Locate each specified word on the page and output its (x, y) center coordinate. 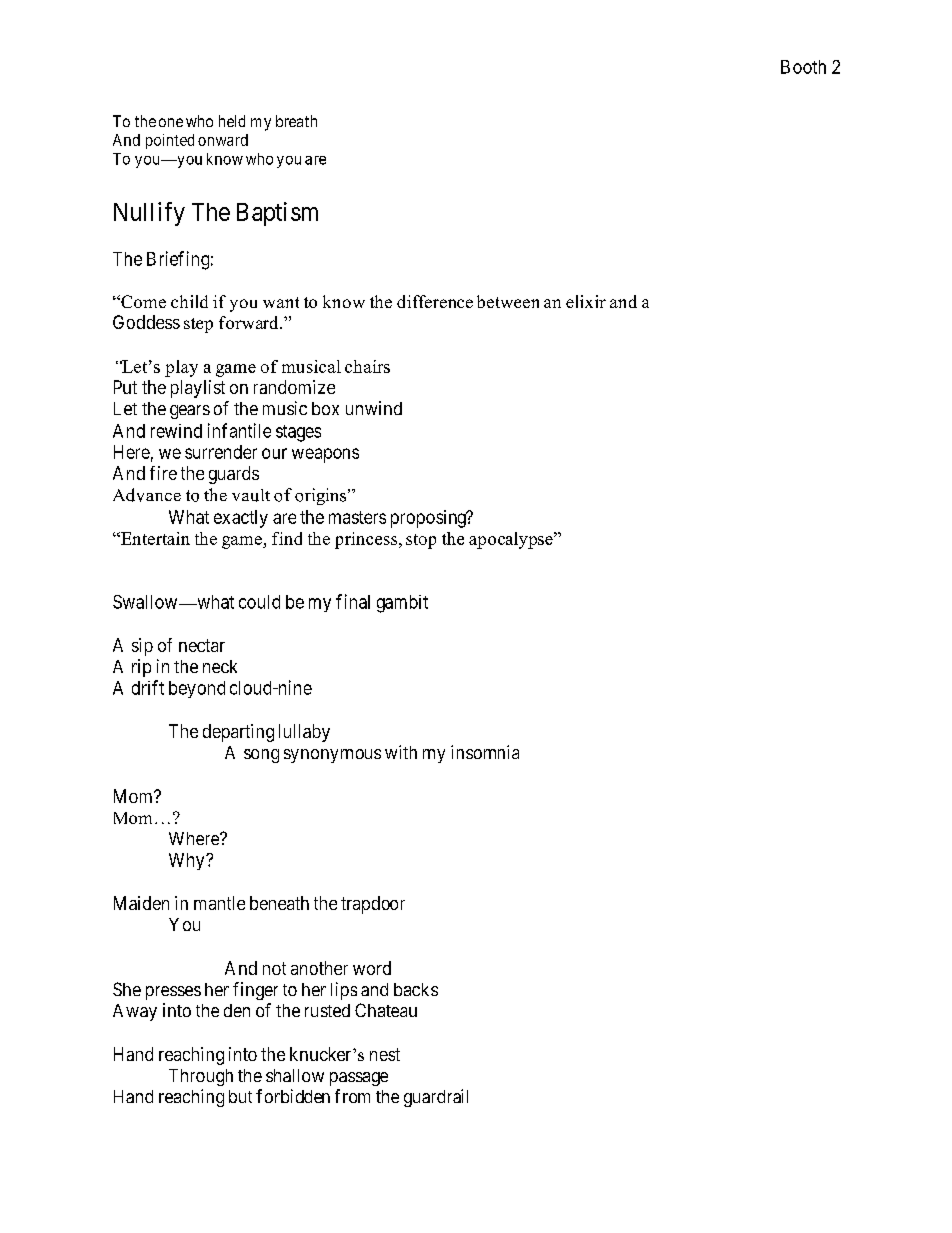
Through (201, 1077)
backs (416, 989)
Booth (803, 67)
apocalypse (512, 540)
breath (296, 121)
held (232, 121)
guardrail (436, 1098)
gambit (402, 604)
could (259, 602)
